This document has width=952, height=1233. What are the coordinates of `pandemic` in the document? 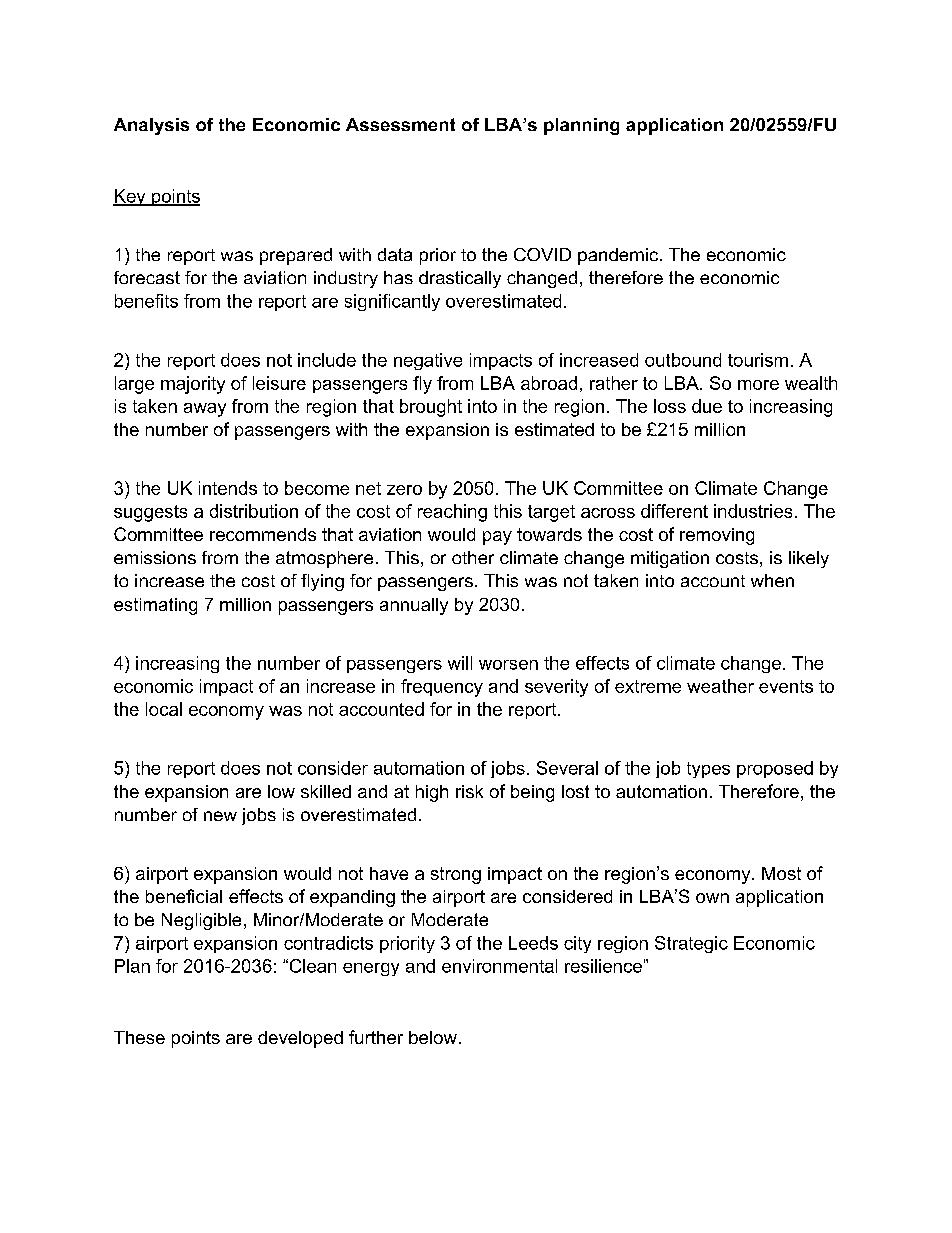 It's located at (619, 256).
